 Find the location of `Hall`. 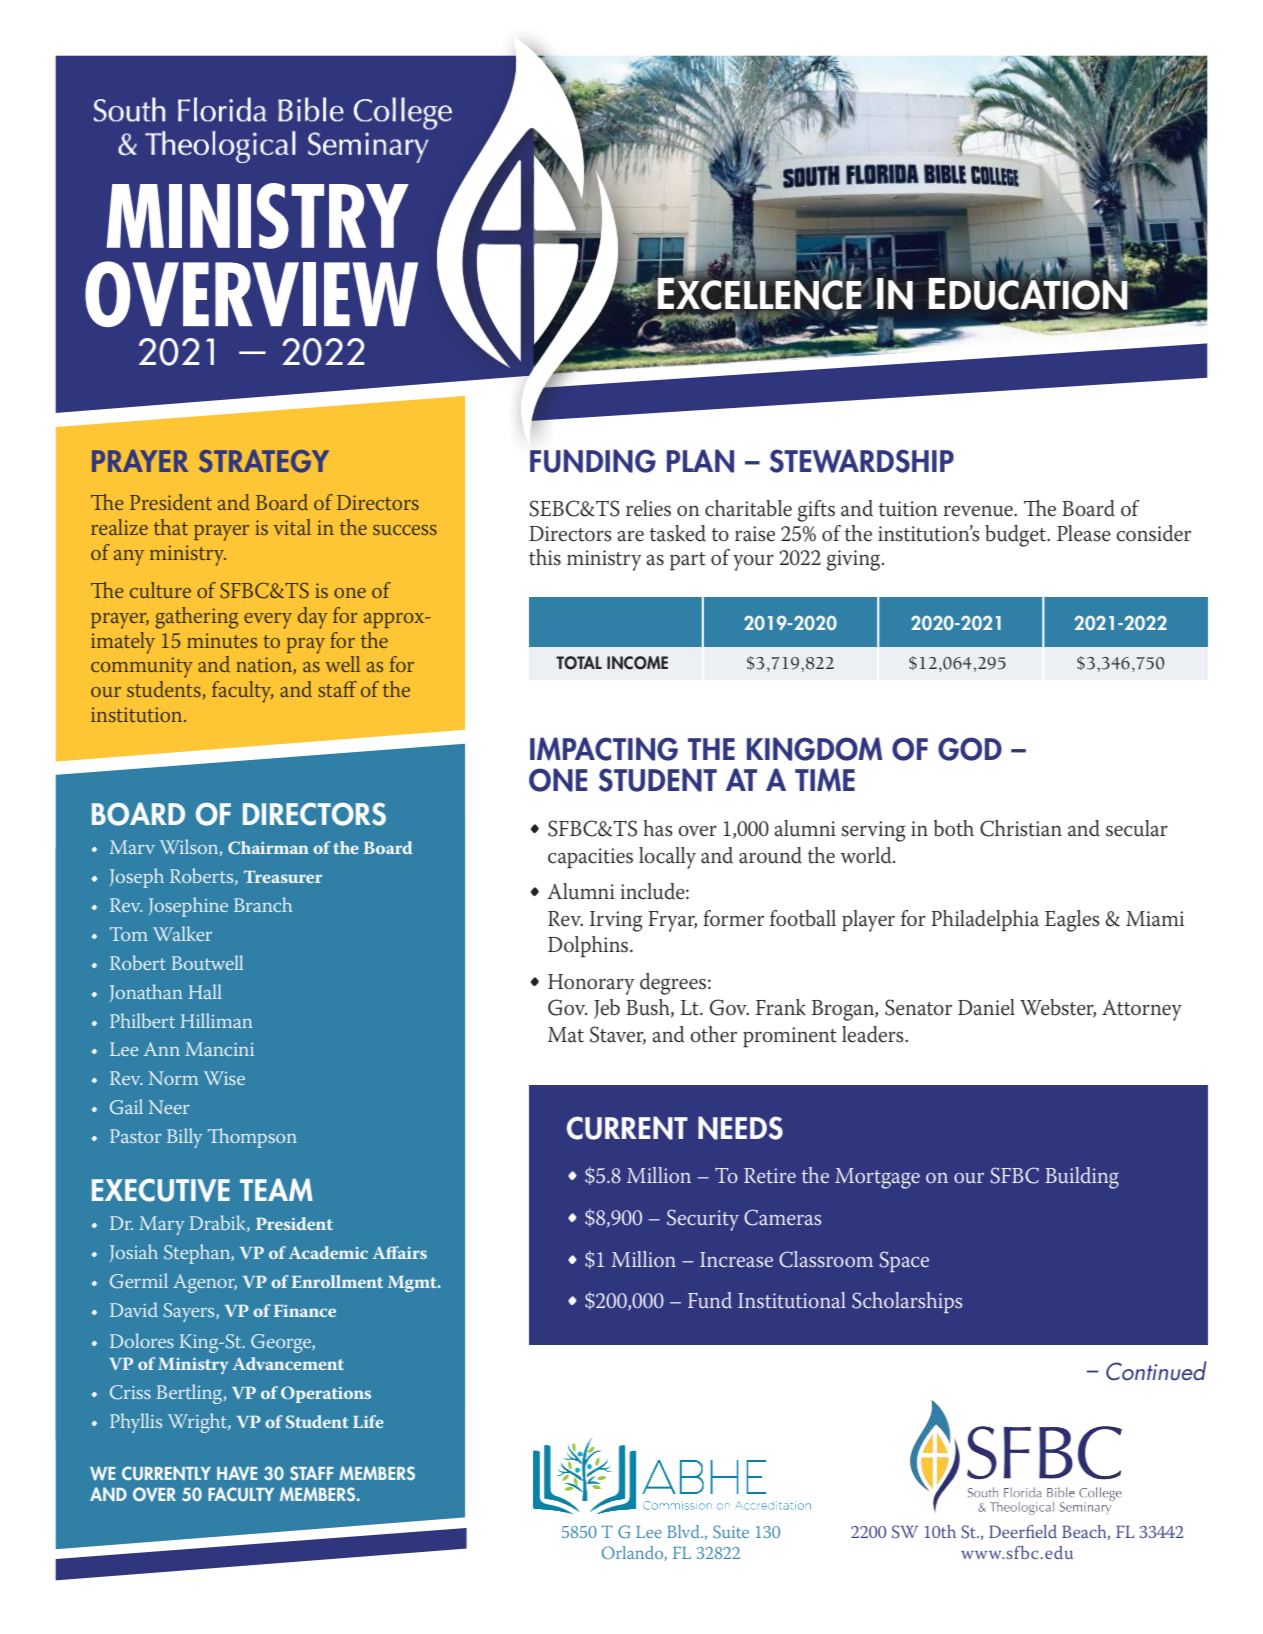

Hall is located at coordinates (205, 991).
